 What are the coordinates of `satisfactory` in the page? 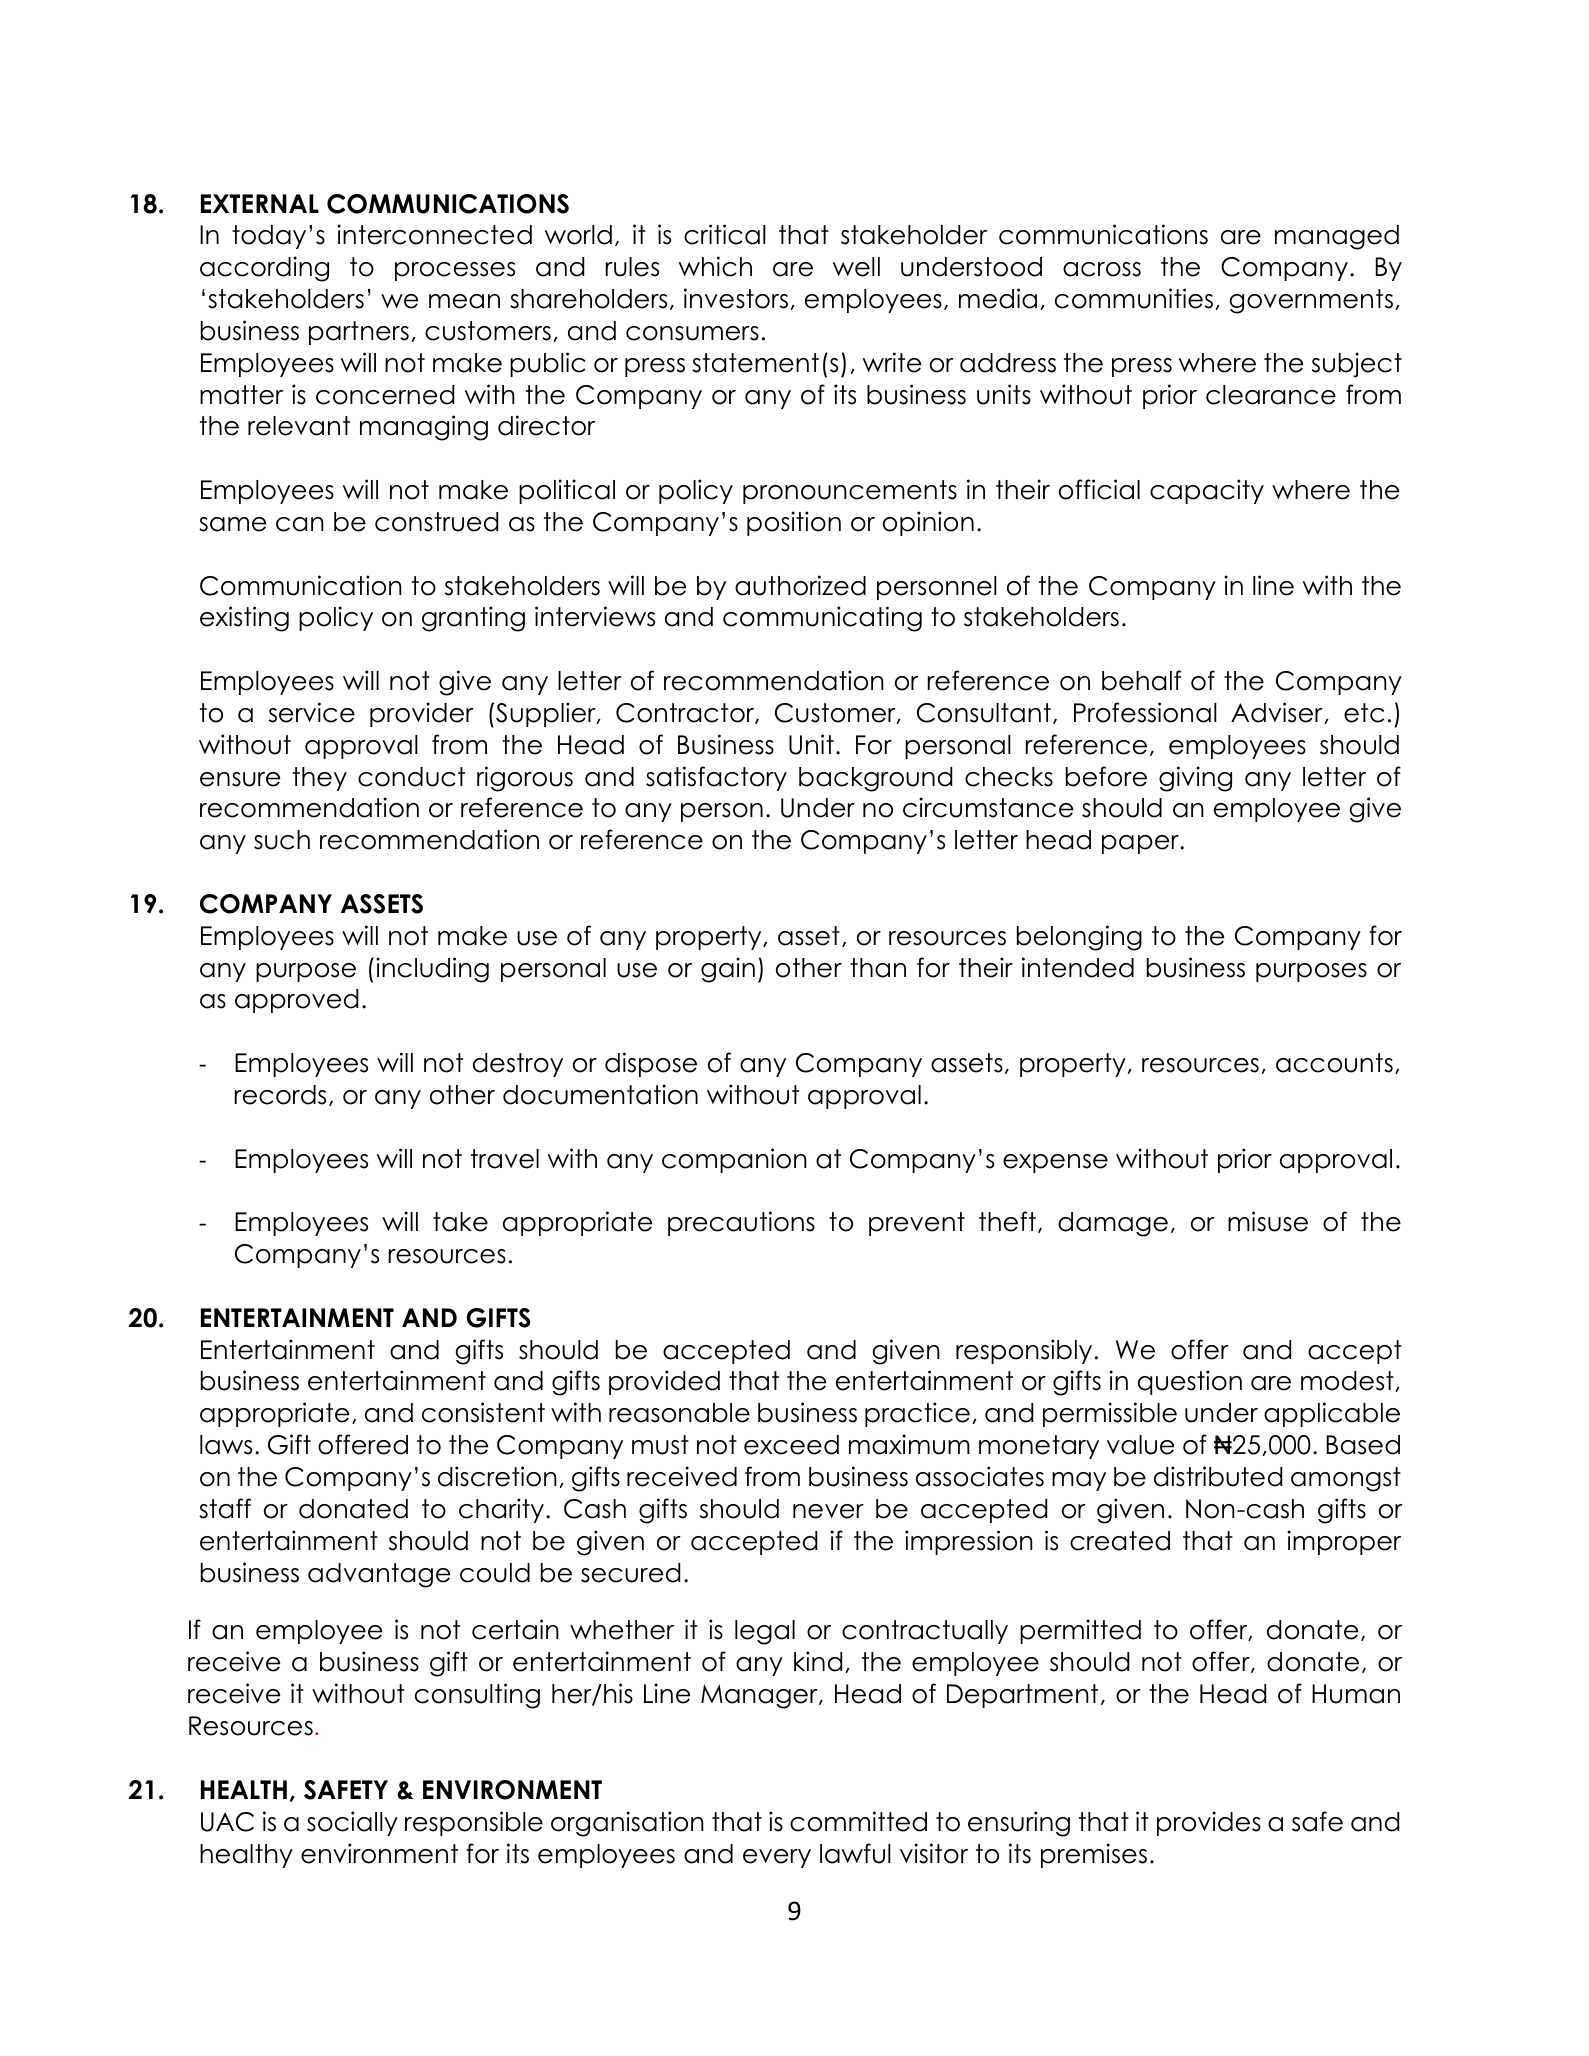 It's located at (716, 778).
